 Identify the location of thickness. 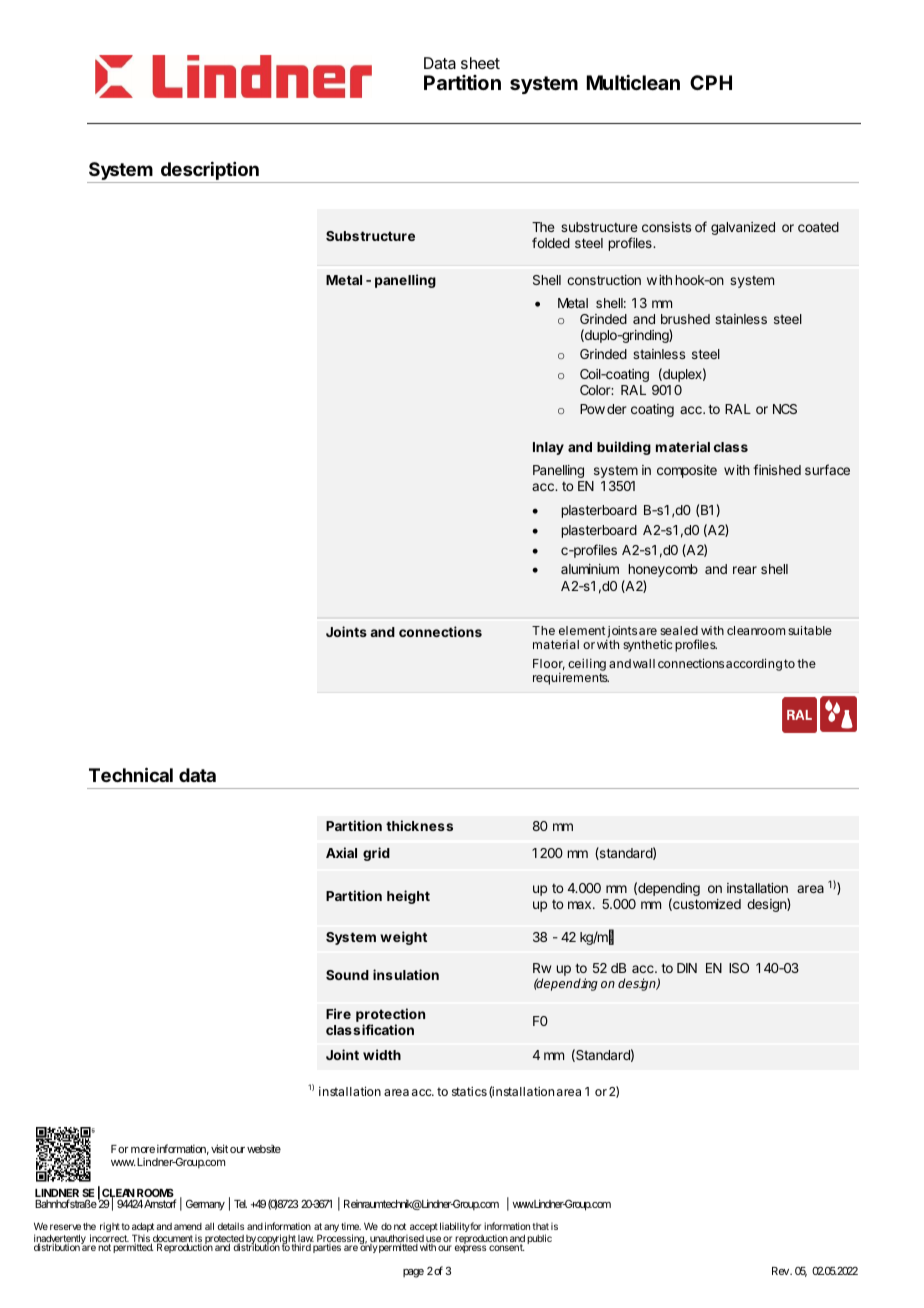
(419, 825).
